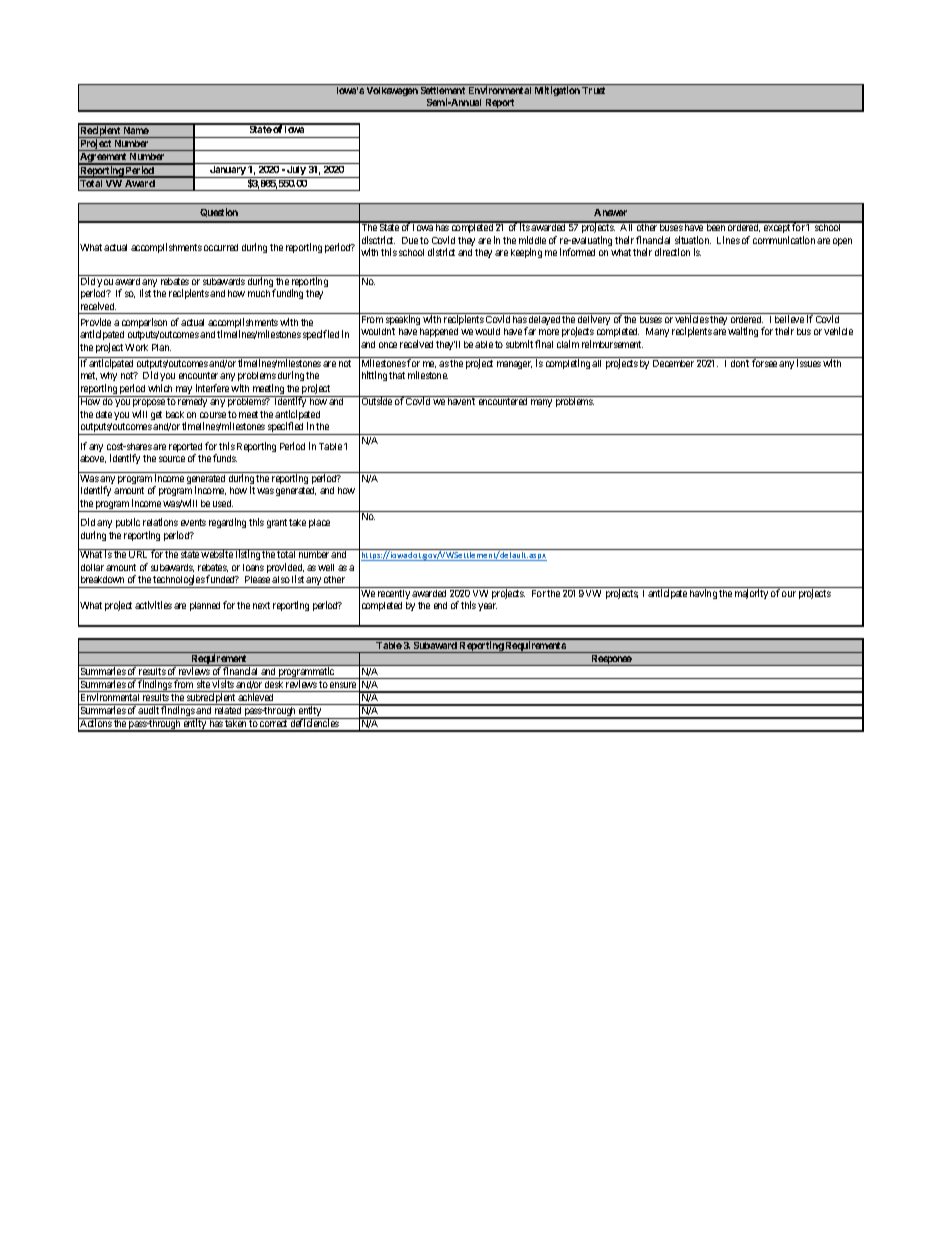 This screenshot has height=1233, width=952. Describe the element at coordinates (144, 323) in the screenshot. I see `comparison` at that location.
